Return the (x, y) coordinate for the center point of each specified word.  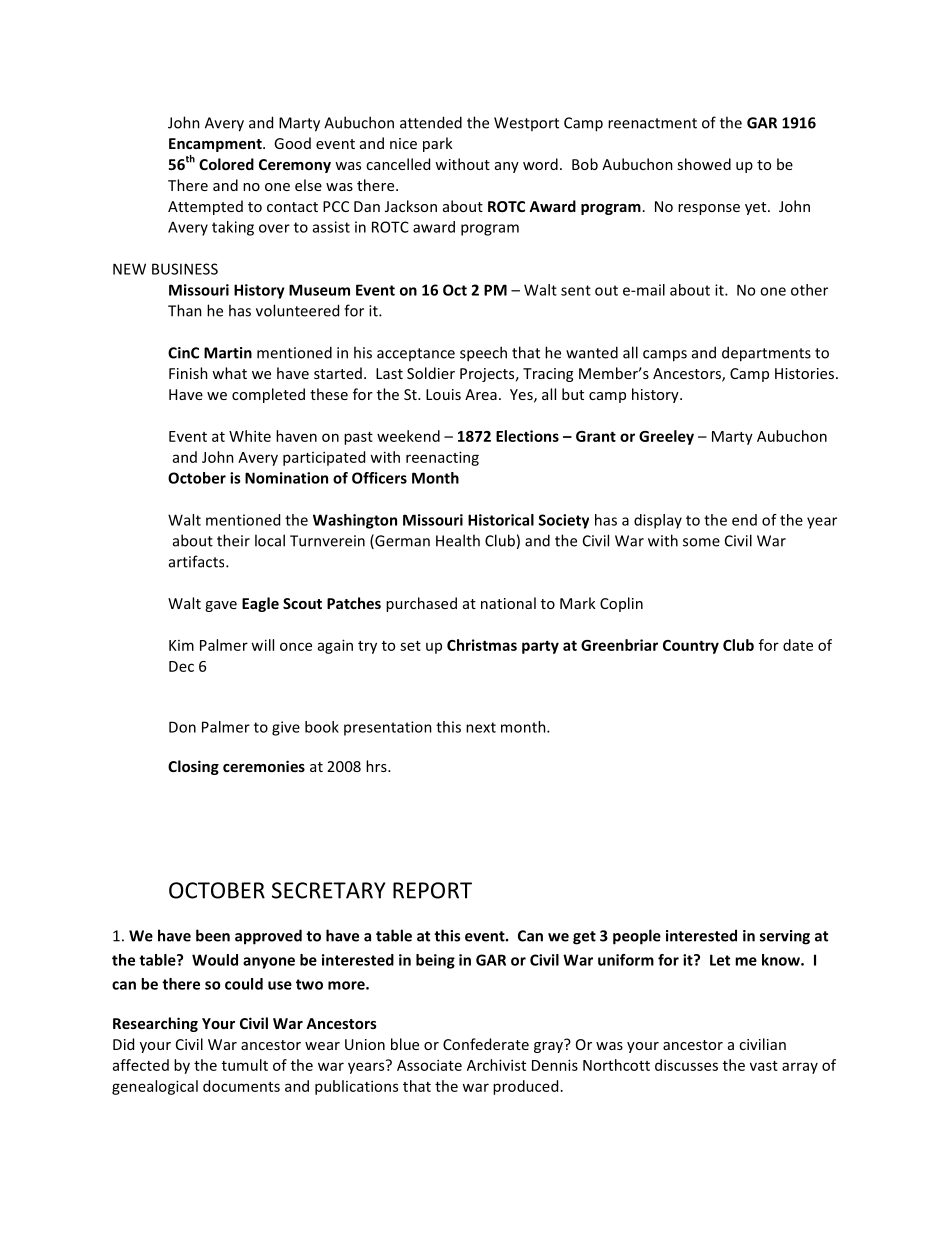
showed (704, 164)
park (438, 144)
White (250, 436)
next (481, 727)
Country (691, 647)
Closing (193, 767)
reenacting (442, 458)
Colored (226, 164)
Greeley (666, 437)
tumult (245, 1065)
